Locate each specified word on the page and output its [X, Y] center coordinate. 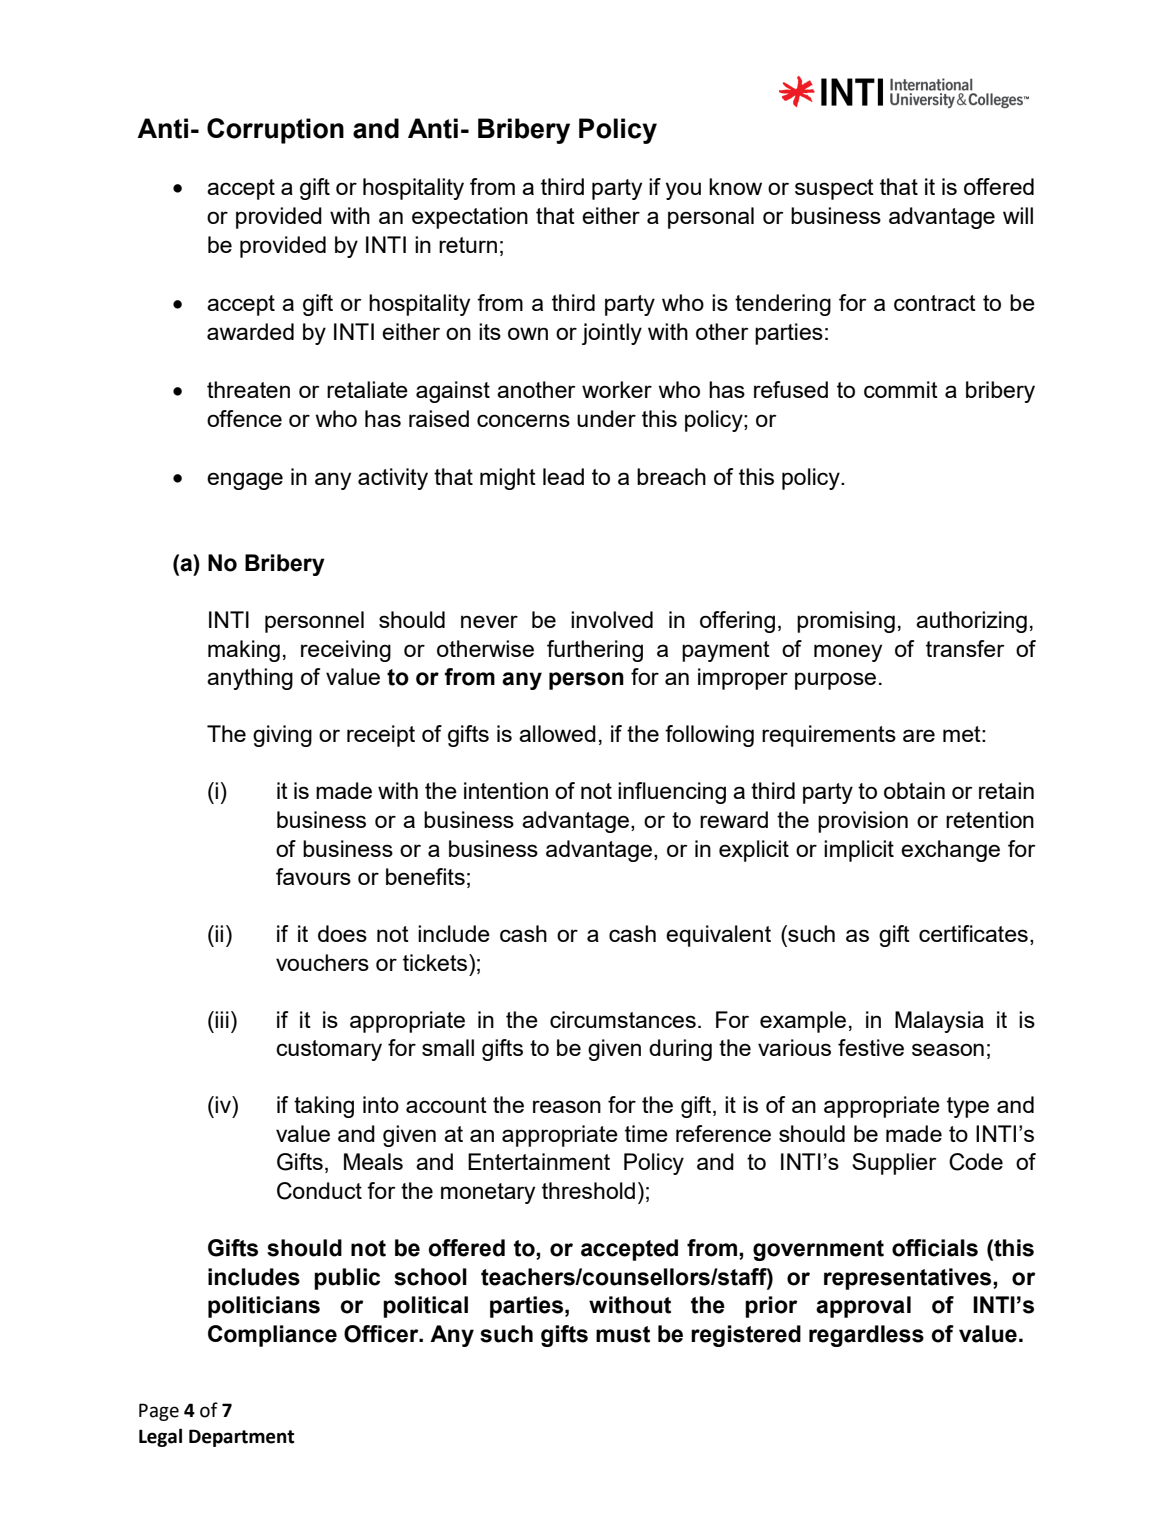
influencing [672, 793]
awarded [250, 331]
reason [567, 1106]
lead [563, 476]
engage [245, 481]
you [683, 191]
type [968, 1107]
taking [324, 1107]
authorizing [971, 622]
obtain [914, 790]
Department [241, 1438]
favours [313, 876]
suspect [834, 189]
